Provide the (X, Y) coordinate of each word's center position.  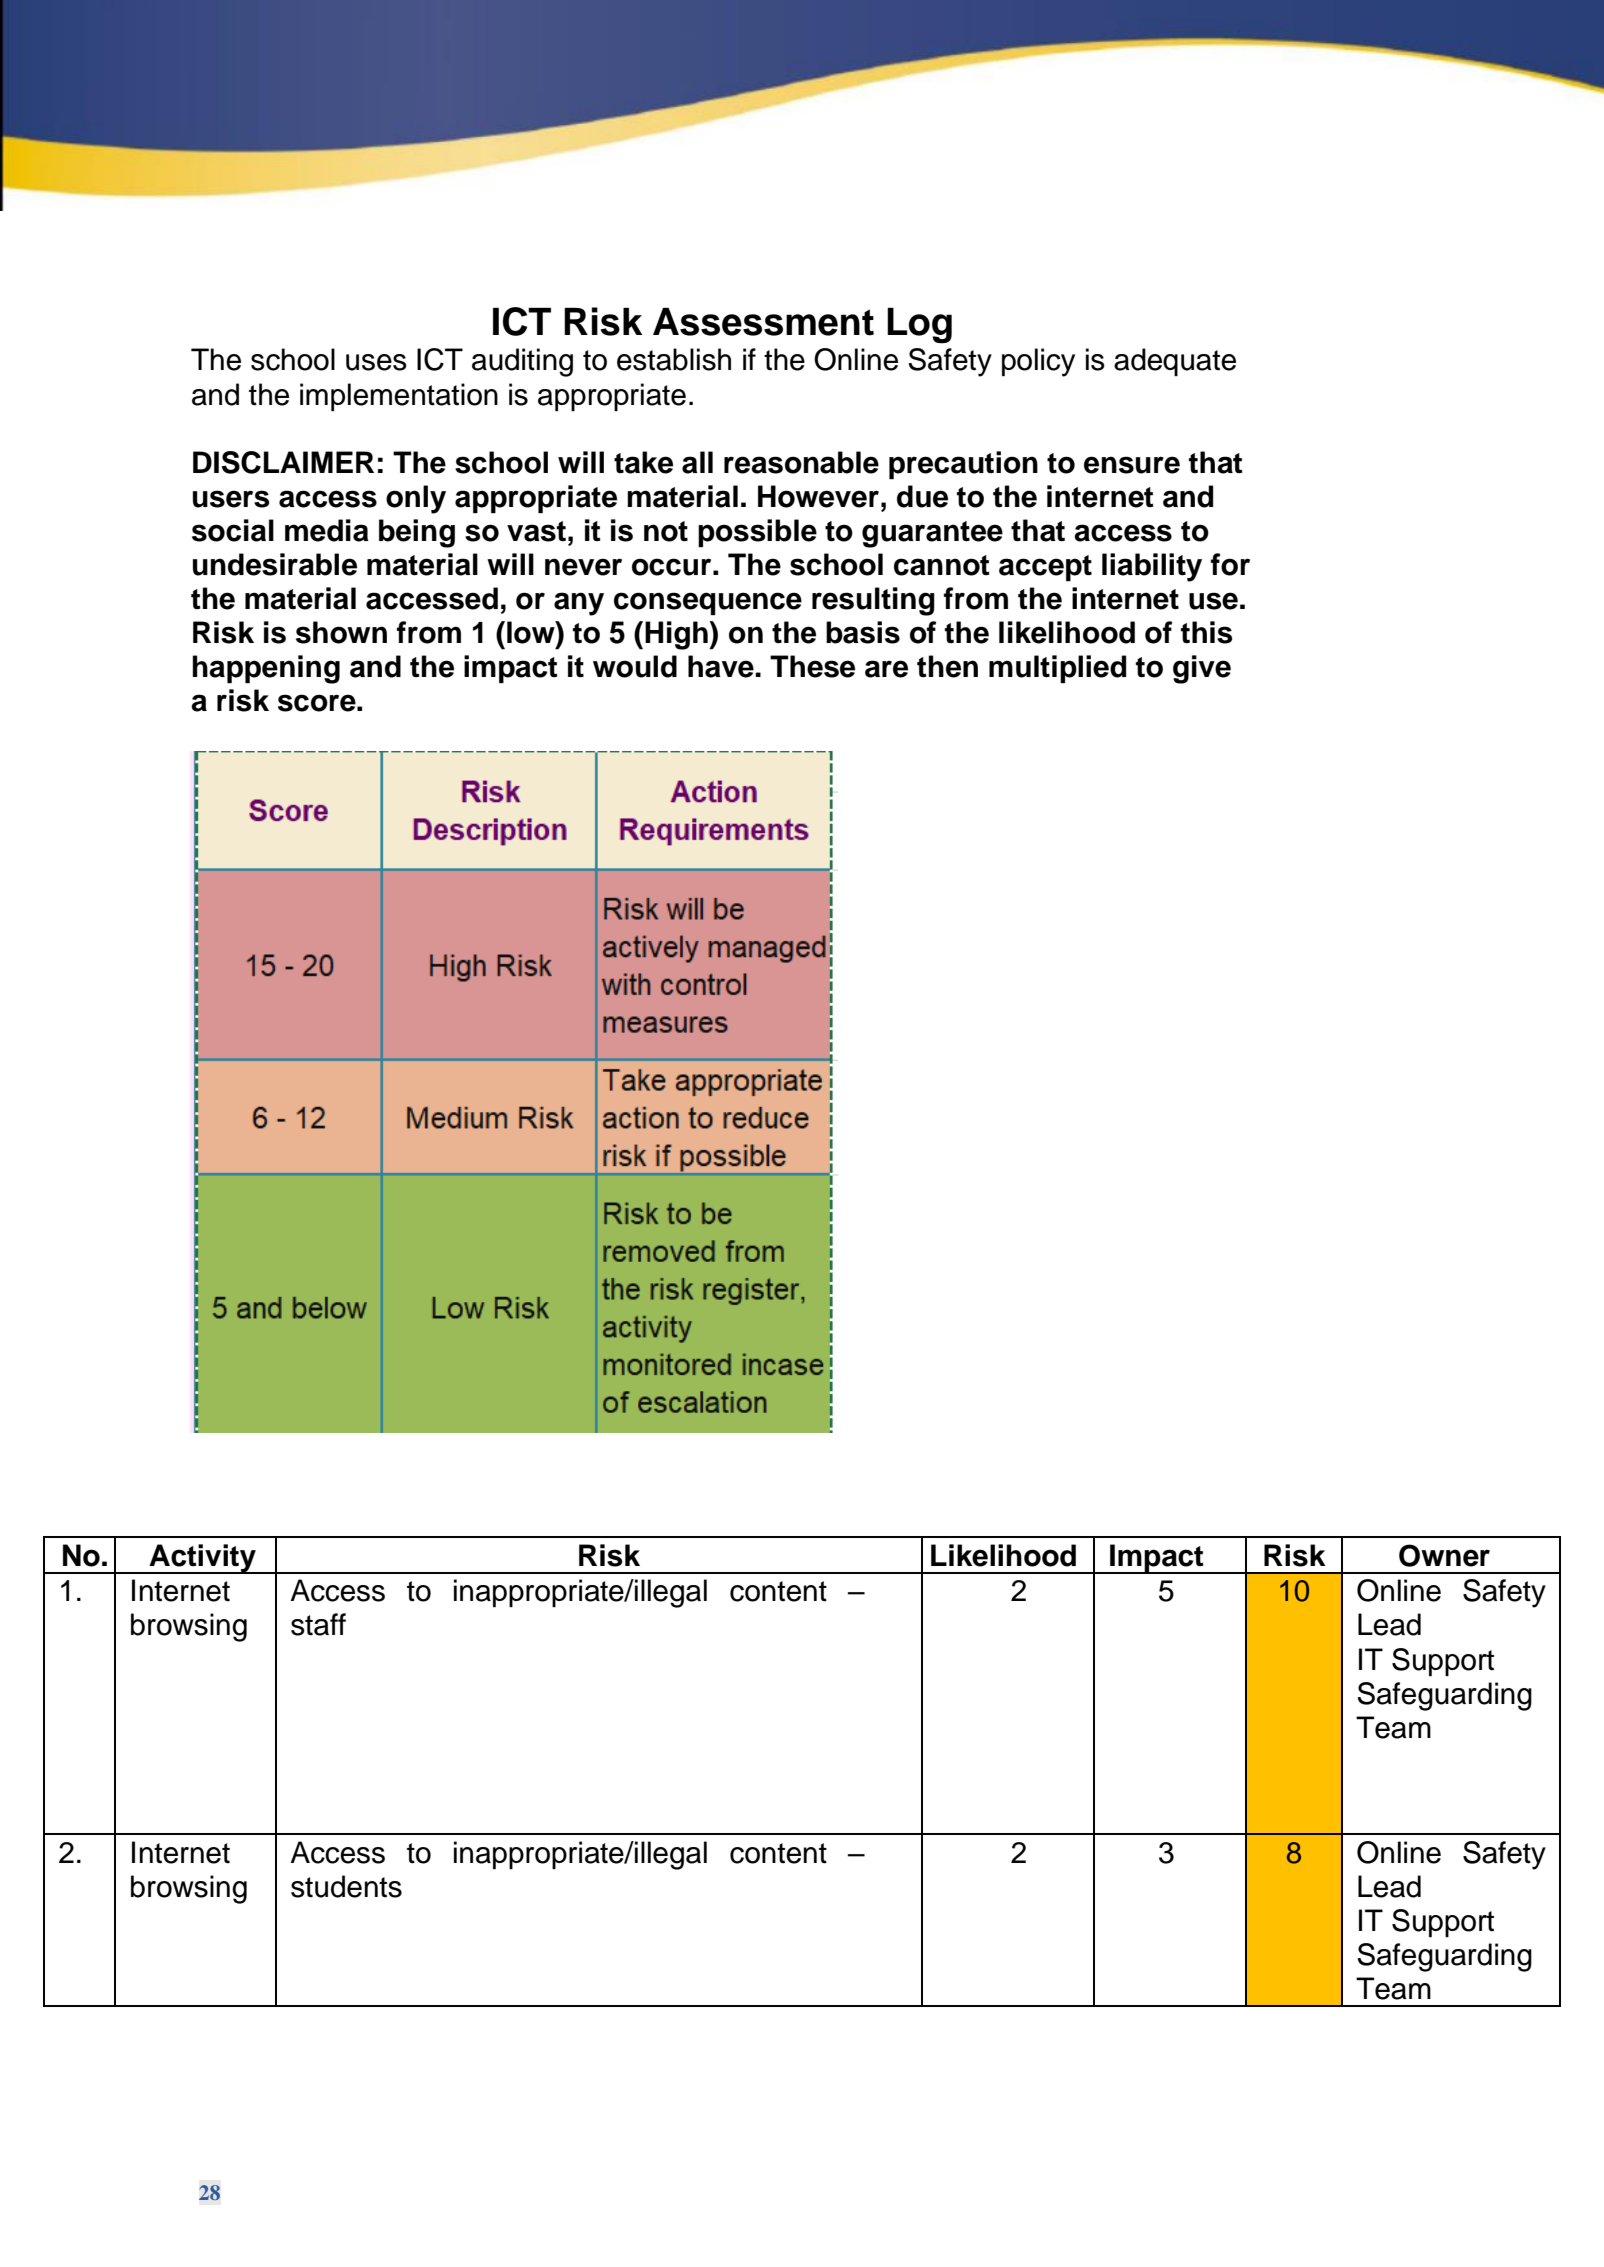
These (812, 666)
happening (266, 669)
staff (318, 1624)
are (886, 669)
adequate (1175, 362)
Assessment (763, 322)
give (1202, 669)
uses (376, 362)
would (635, 666)
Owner (1444, 1555)
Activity (202, 1559)
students (346, 1886)
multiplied (1057, 669)
